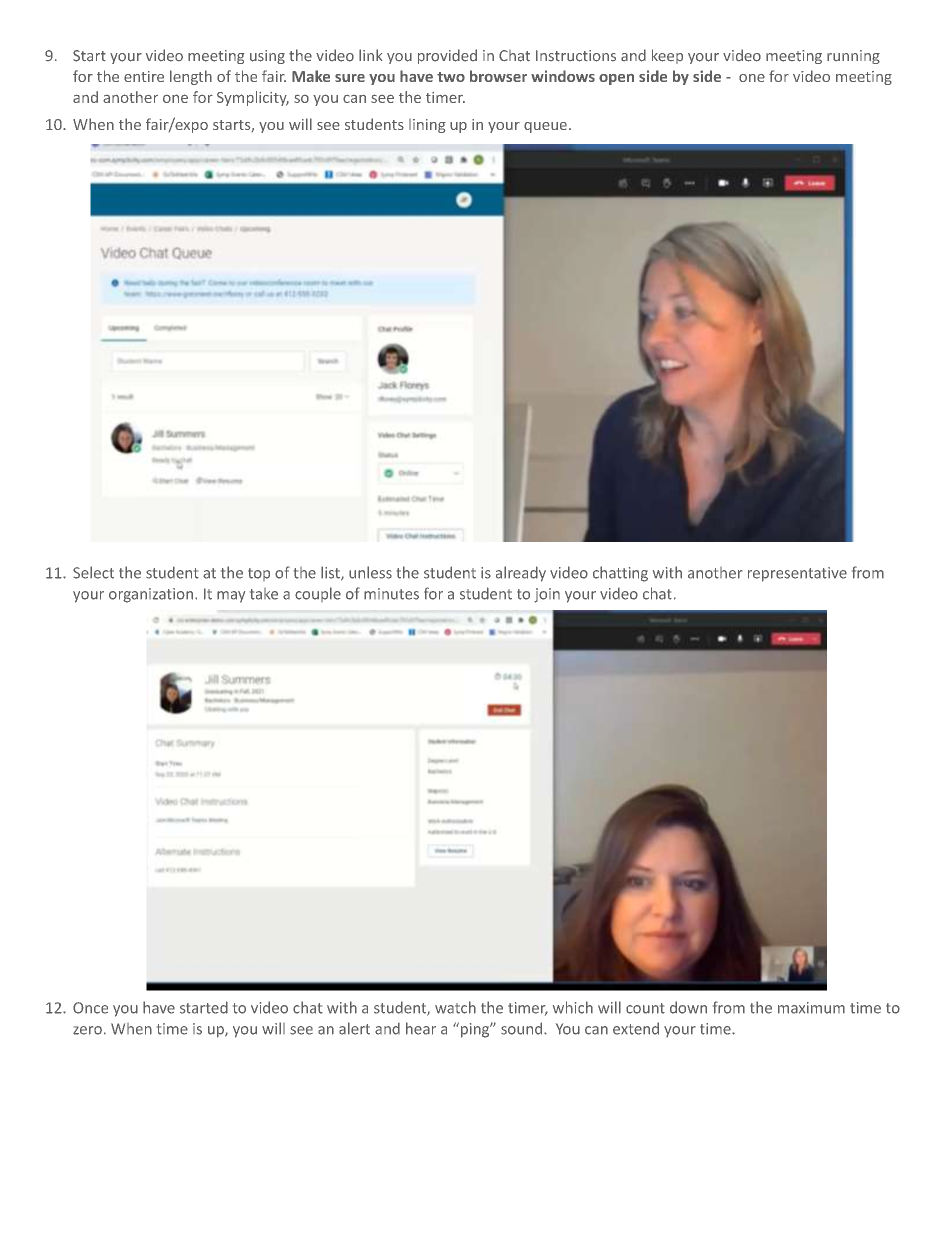 This screenshot has width=952, height=1233. Describe the element at coordinates (93, 572) in the screenshot. I see `Select` at that location.
